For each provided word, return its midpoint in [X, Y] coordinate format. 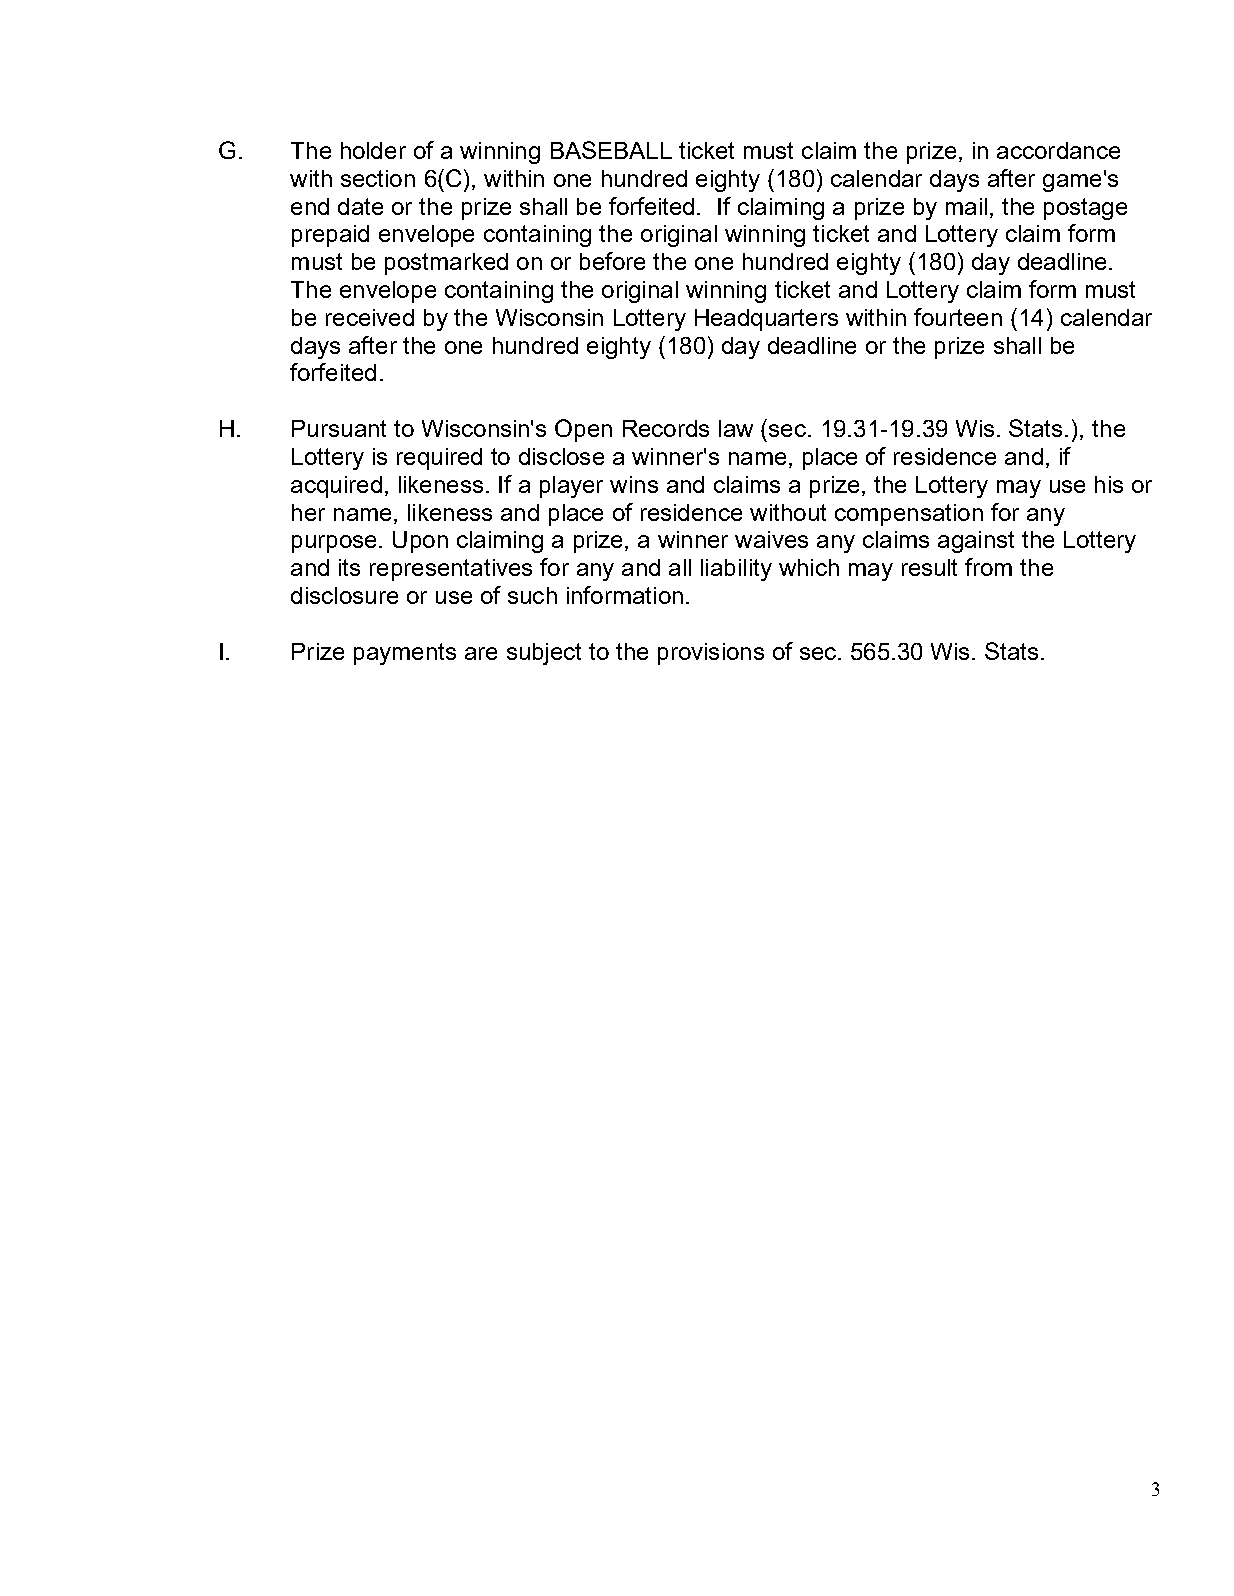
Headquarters [766, 320]
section [378, 178]
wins [634, 484]
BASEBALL [611, 150]
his [1109, 484]
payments [405, 654]
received [370, 317]
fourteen [958, 317]
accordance [1058, 150]
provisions [711, 654]
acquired [336, 487]
